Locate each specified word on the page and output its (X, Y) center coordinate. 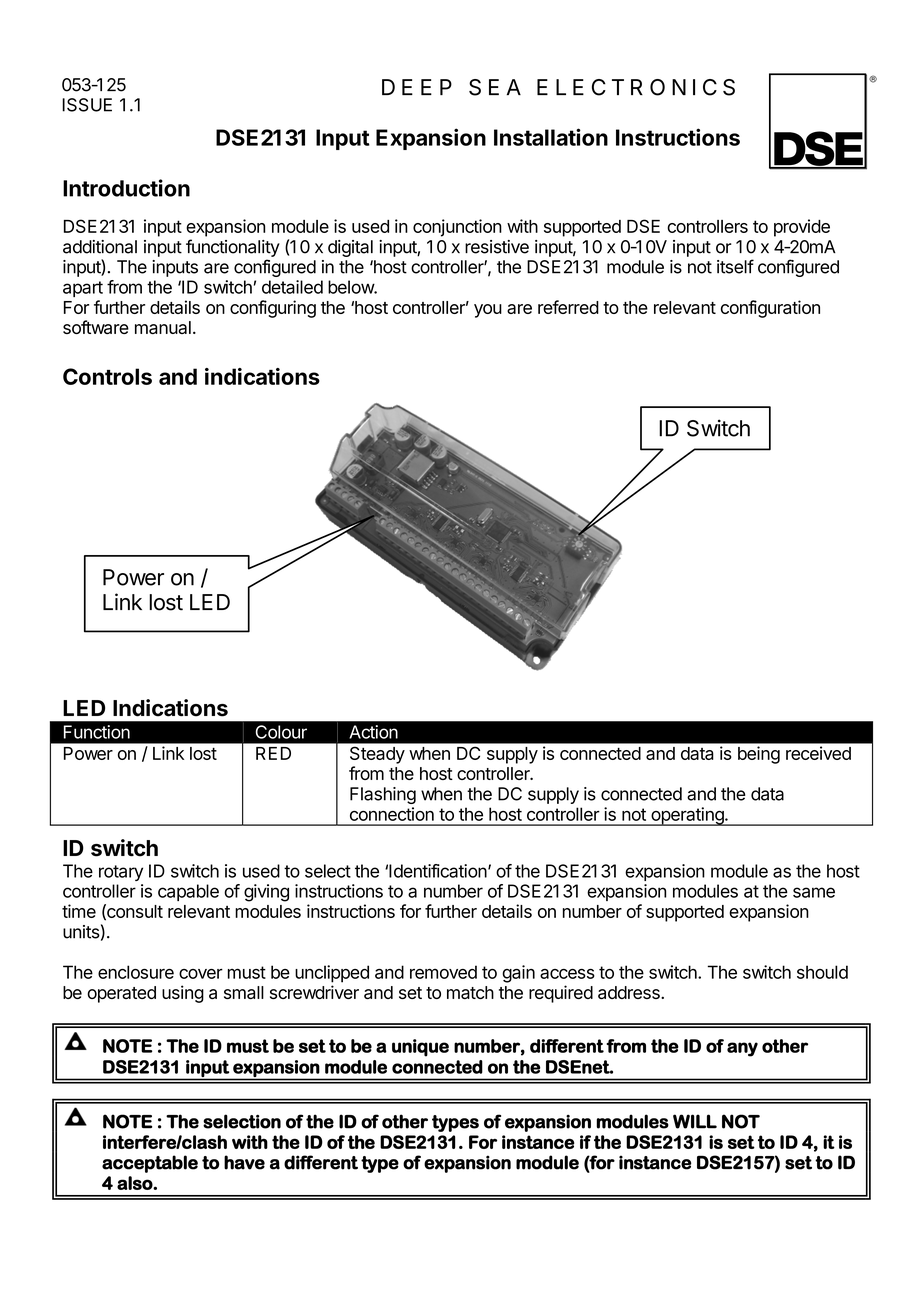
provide (802, 228)
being (759, 755)
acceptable (150, 1164)
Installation (551, 137)
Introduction (126, 188)
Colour (281, 732)
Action (373, 732)
